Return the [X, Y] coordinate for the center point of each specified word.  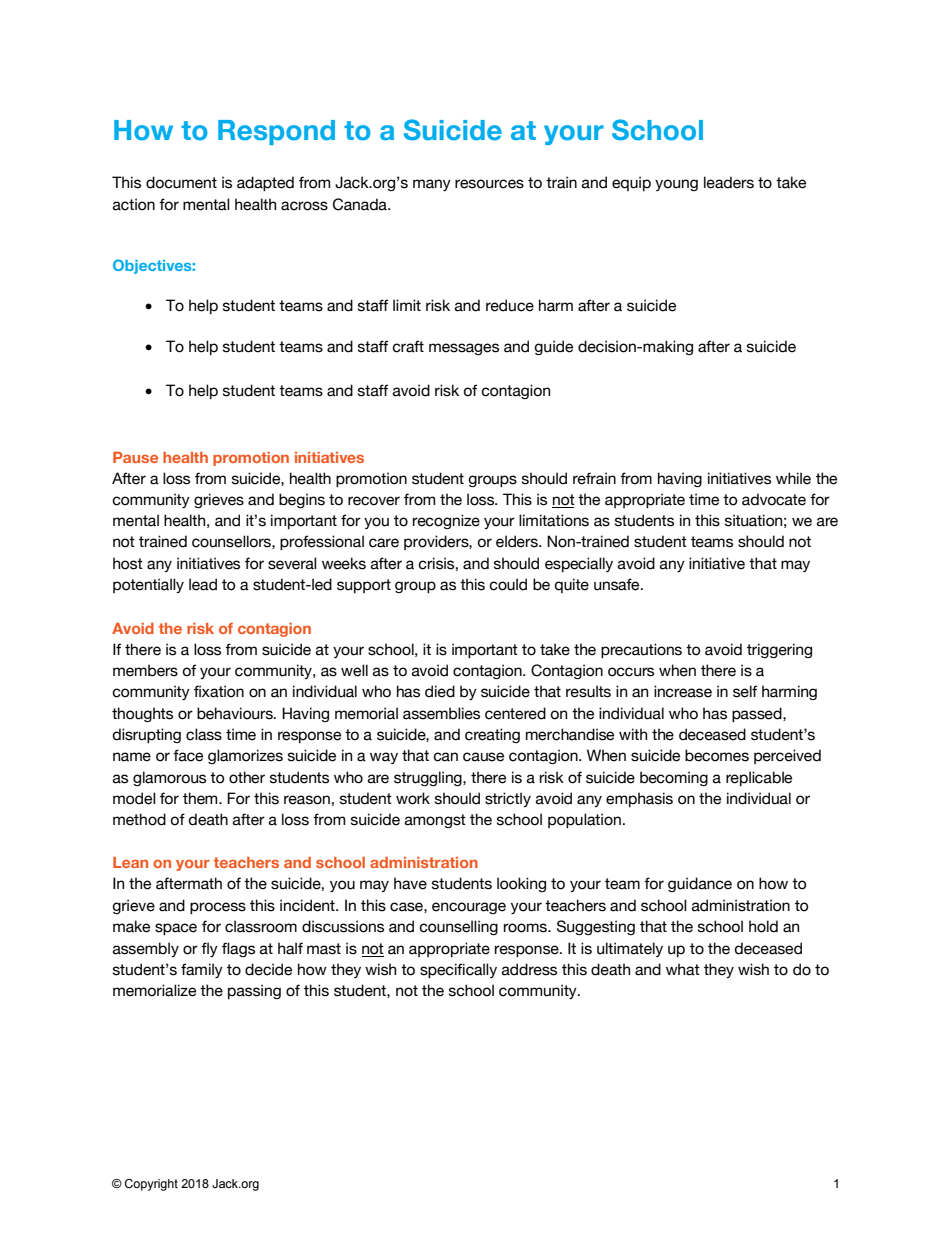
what [683, 969]
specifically [458, 970]
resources [489, 184]
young [676, 185]
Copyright [151, 1185]
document [181, 182]
